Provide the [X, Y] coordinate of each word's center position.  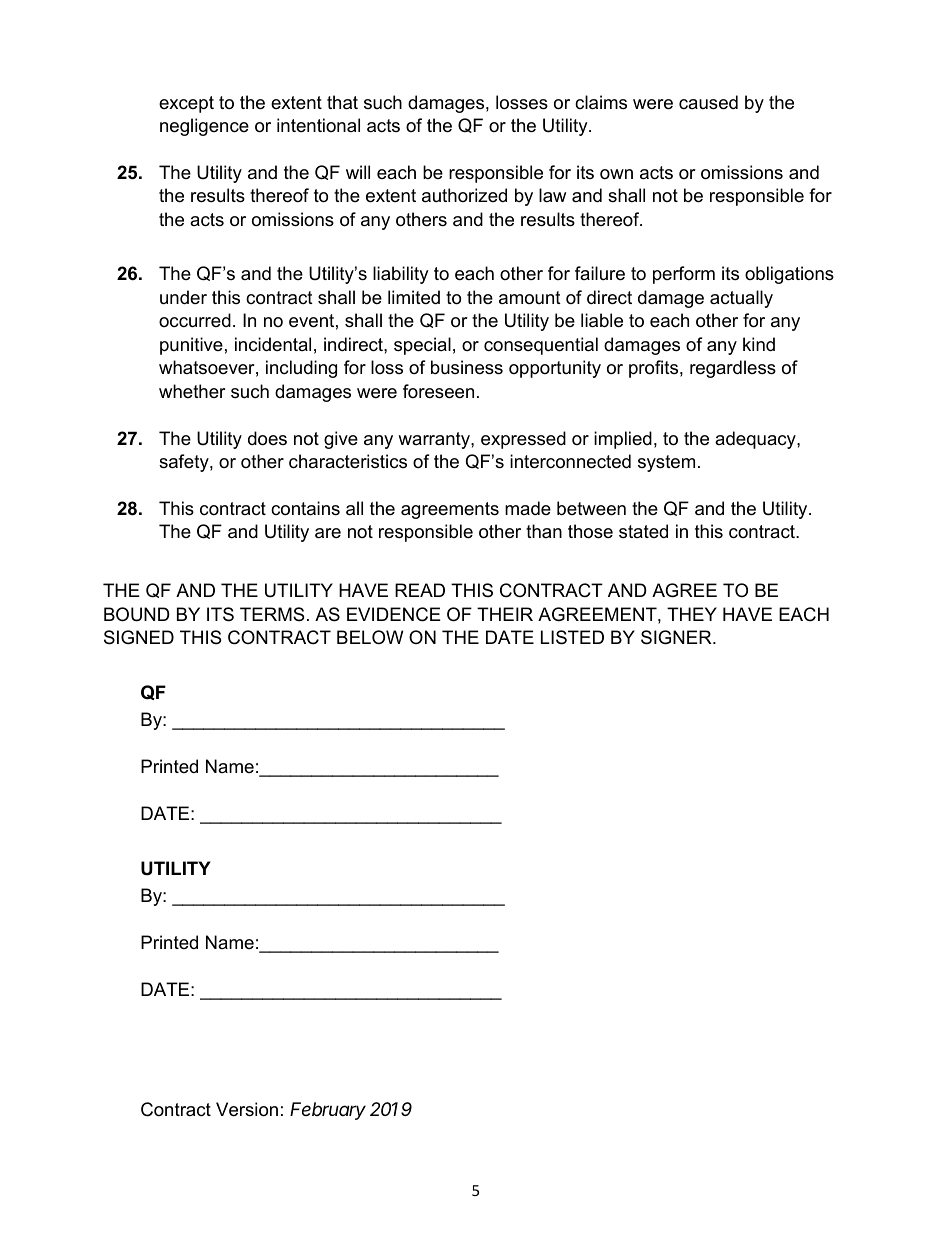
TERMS [272, 614]
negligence [204, 127]
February [328, 1111]
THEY [692, 614]
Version [247, 1109]
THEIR [505, 614]
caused [708, 102]
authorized [464, 195]
